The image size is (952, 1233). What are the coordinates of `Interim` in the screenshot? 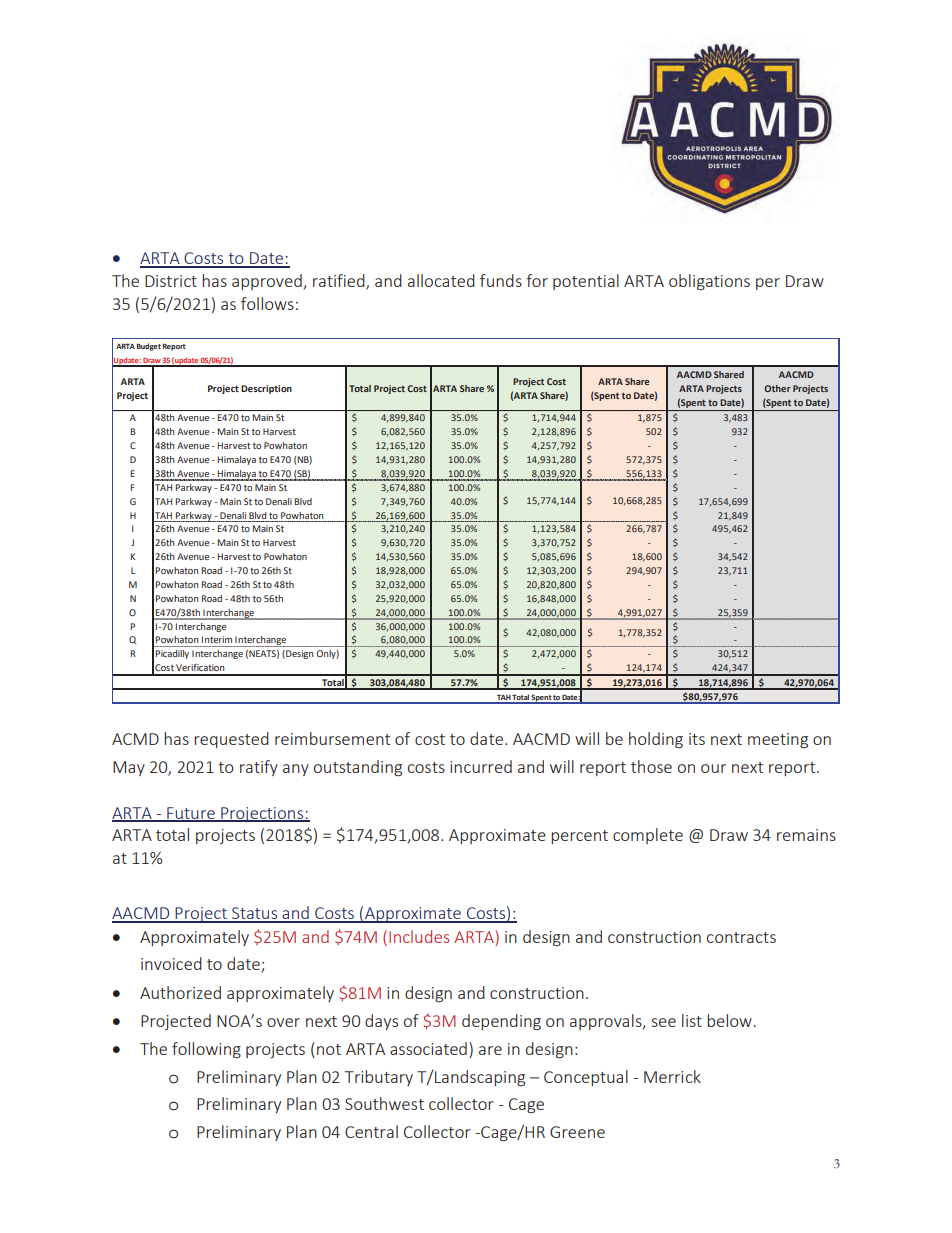 It's located at (216, 639).
